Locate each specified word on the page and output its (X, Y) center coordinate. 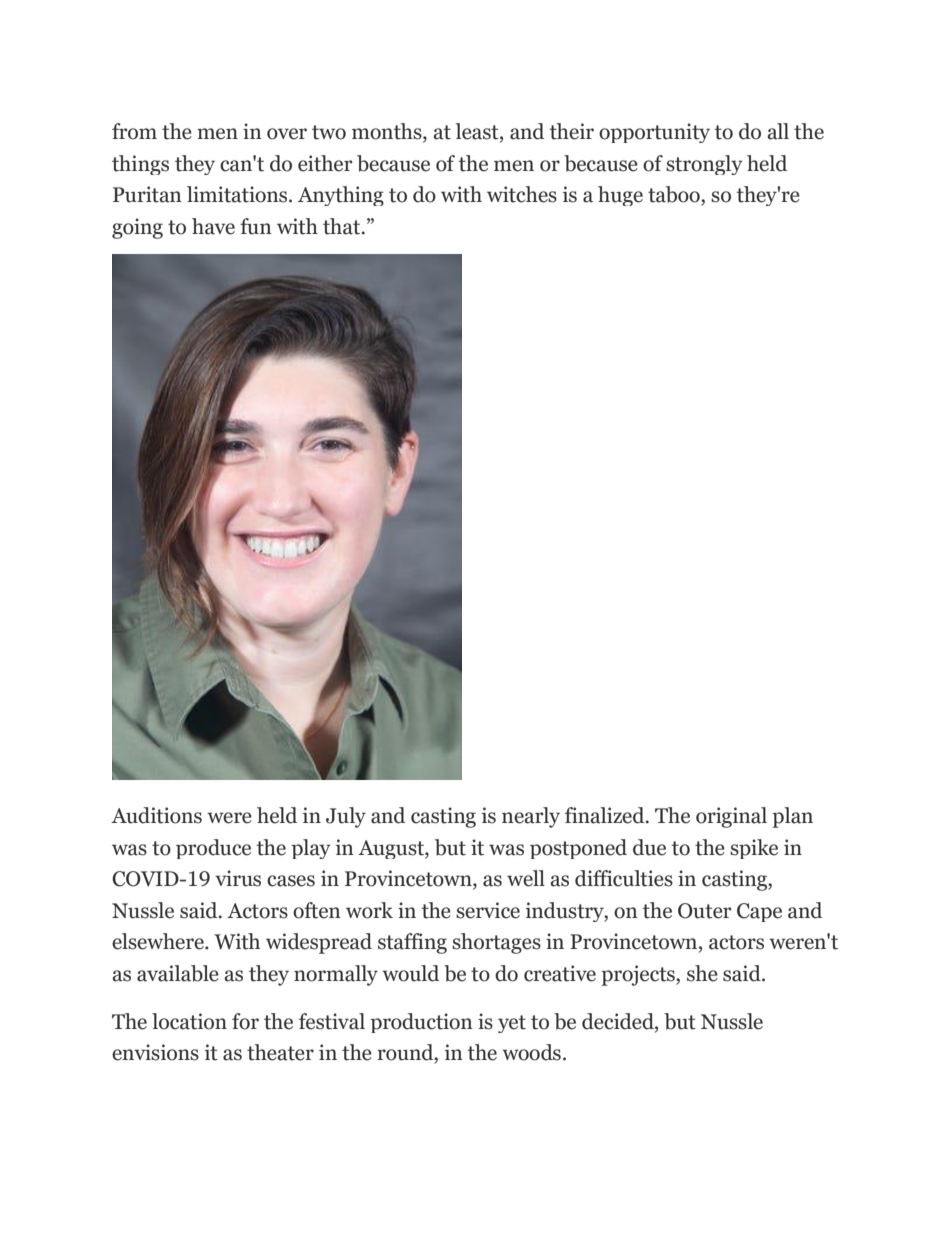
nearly (531, 817)
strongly (704, 165)
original (731, 817)
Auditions (156, 815)
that (343, 226)
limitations (238, 194)
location (189, 1021)
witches (522, 194)
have (213, 226)
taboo (675, 194)
